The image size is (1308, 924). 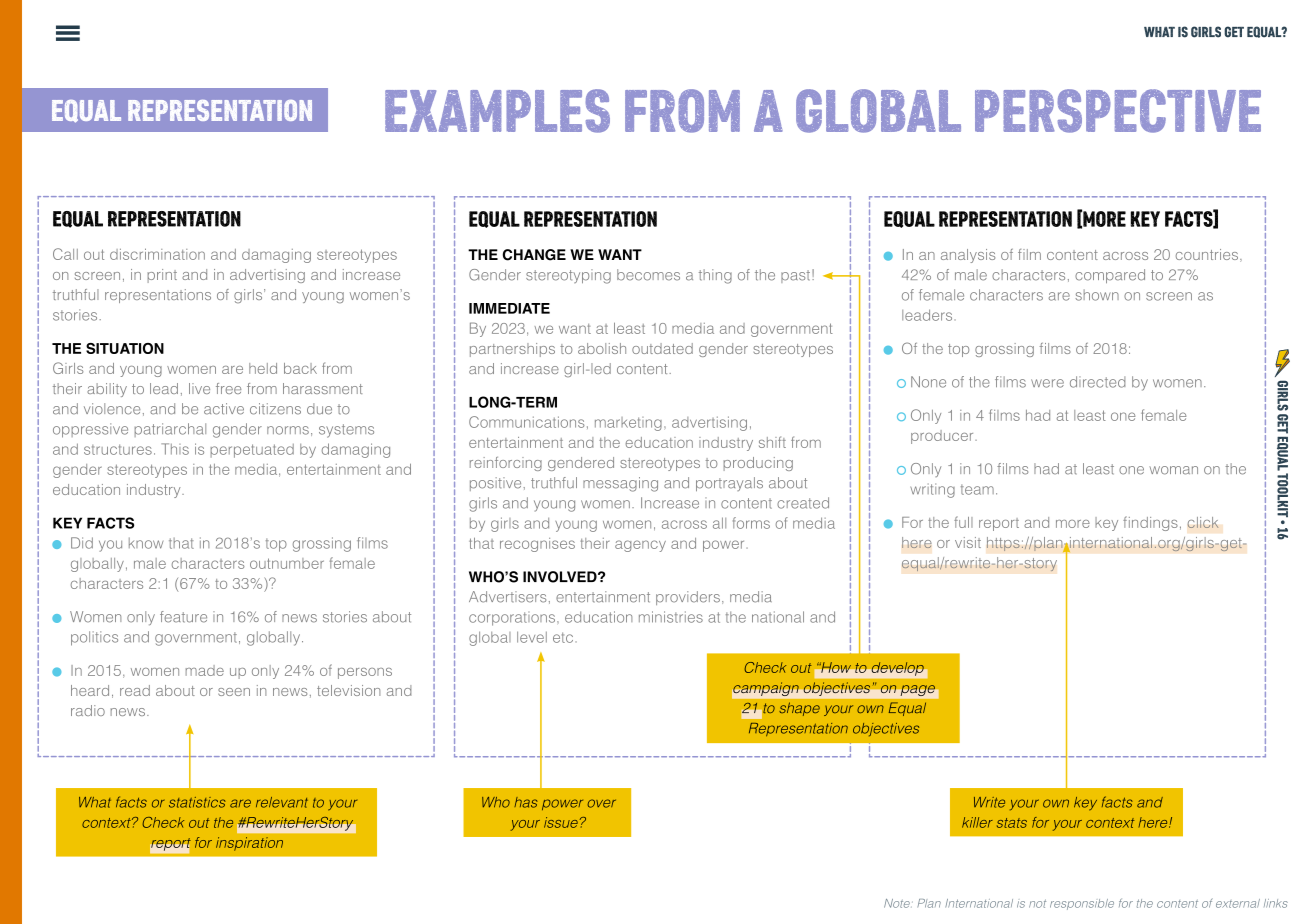 I want to click on CHANGE, so click(x=534, y=255).
